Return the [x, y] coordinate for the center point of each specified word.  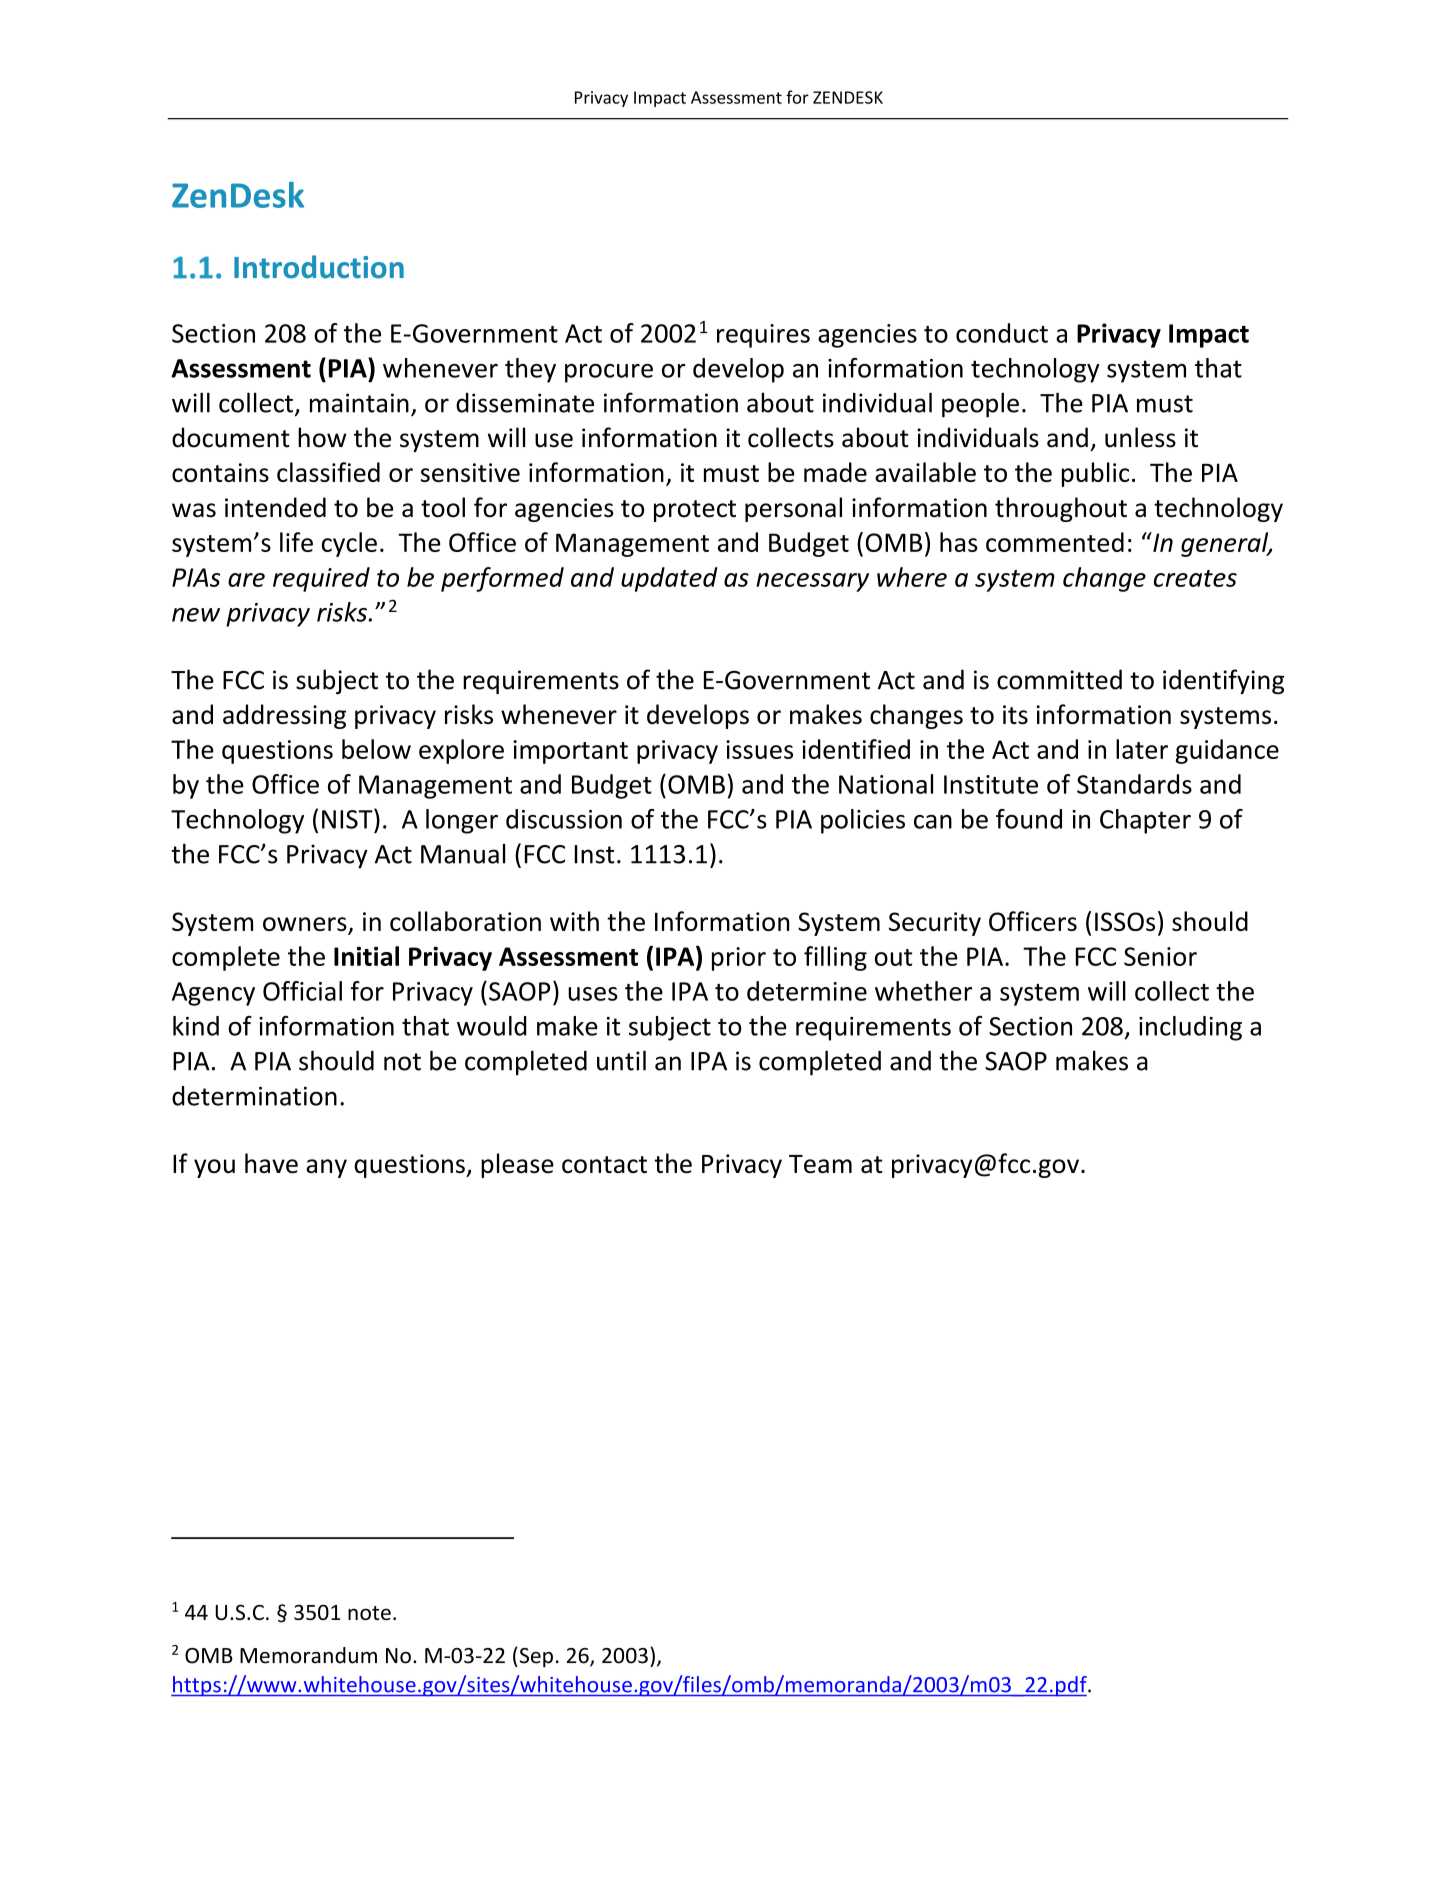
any [326, 1168]
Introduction [319, 267]
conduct [1002, 333]
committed [1059, 679]
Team [820, 1164]
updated [669, 579]
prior [739, 959]
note [369, 1613]
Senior [1160, 956]
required [321, 579]
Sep [535, 1658]
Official [302, 991]
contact [604, 1165]
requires [763, 336]
